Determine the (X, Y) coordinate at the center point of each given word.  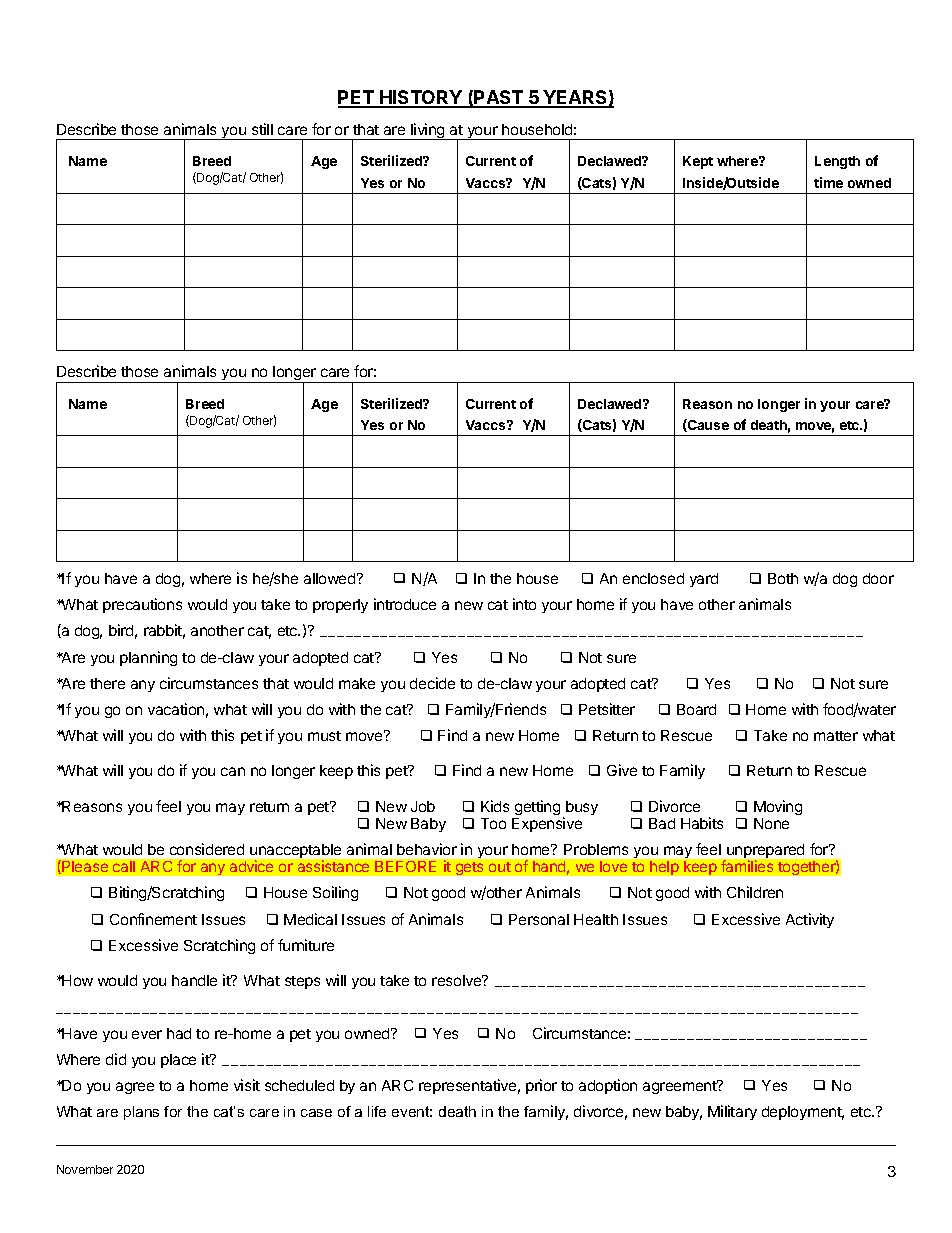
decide (432, 683)
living (428, 131)
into (524, 604)
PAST (499, 98)
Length (837, 162)
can (233, 771)
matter (836, 736)
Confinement (153, 919)
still (262, 129)
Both (783, 578)
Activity (810, 920)
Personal (539, 919)
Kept (698, 162)
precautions (142, 605)
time (828, 182)
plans (141, 1113)
